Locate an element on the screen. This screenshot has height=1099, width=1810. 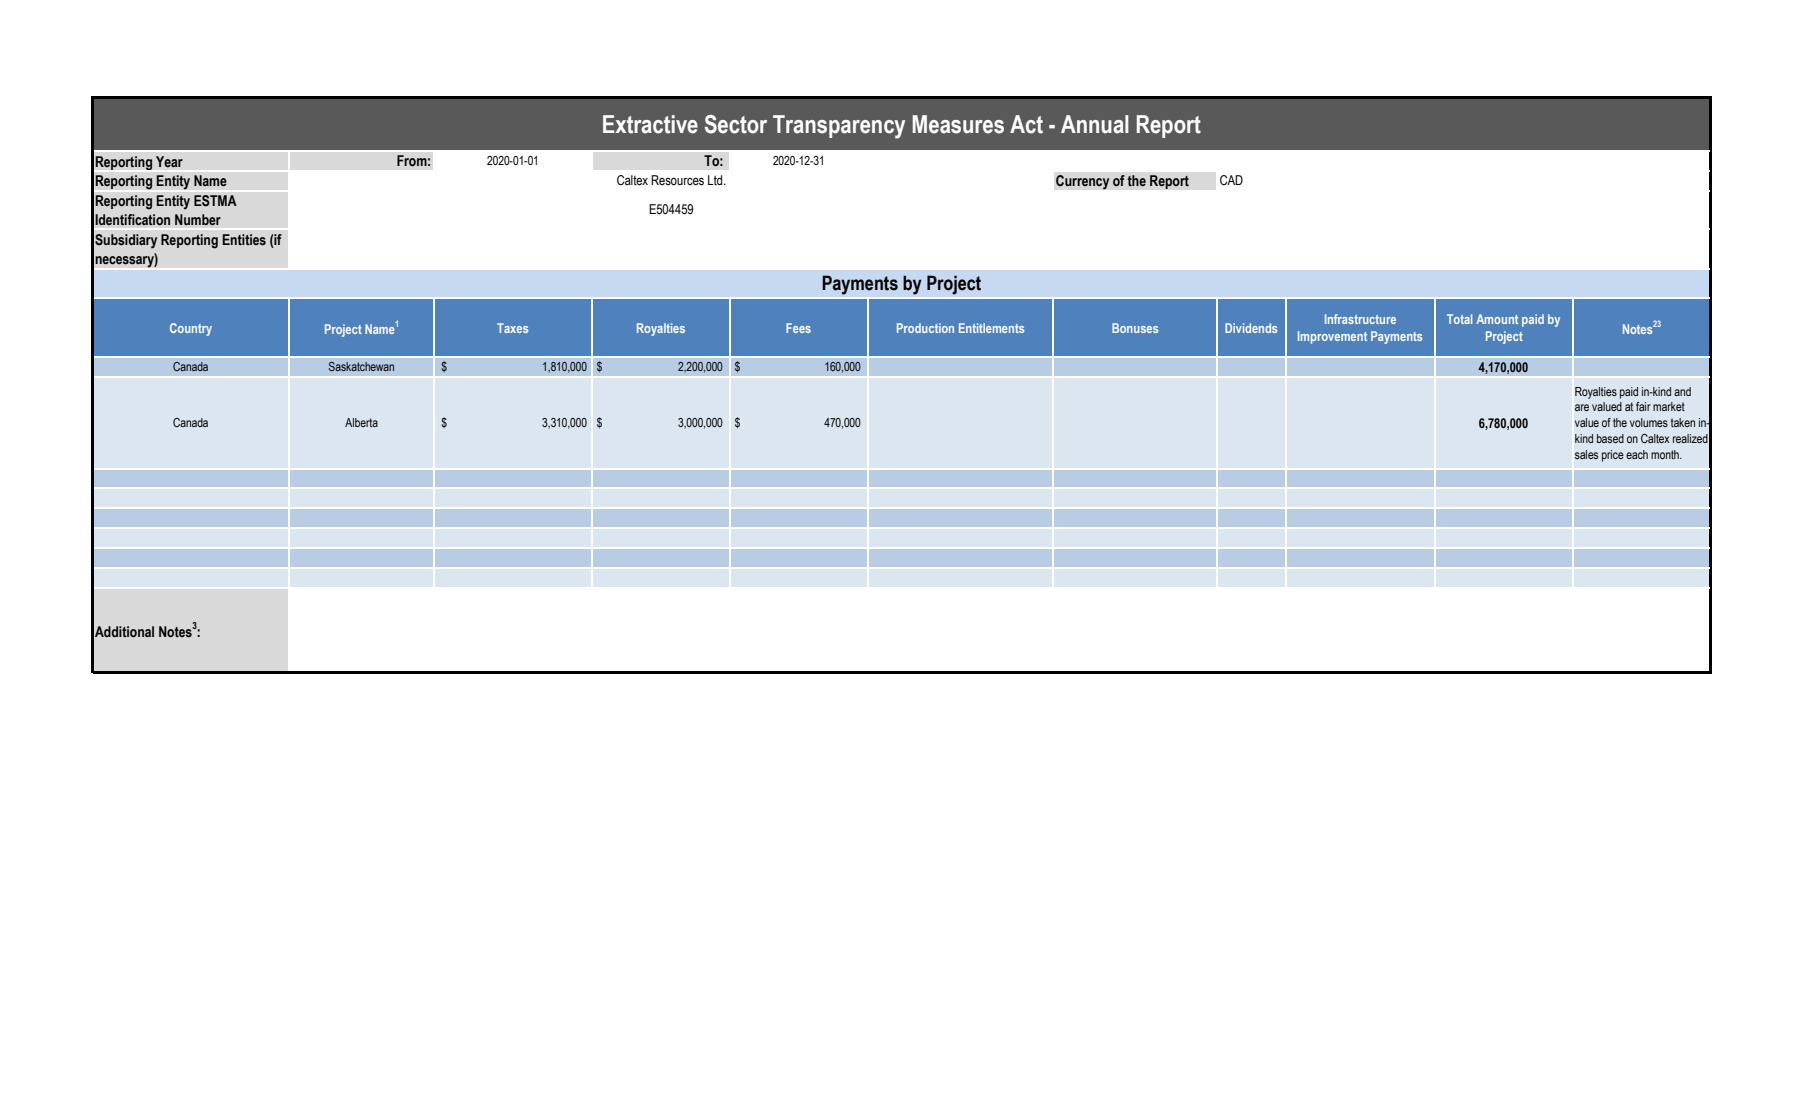
Number is located at coordinates (198, 219).
